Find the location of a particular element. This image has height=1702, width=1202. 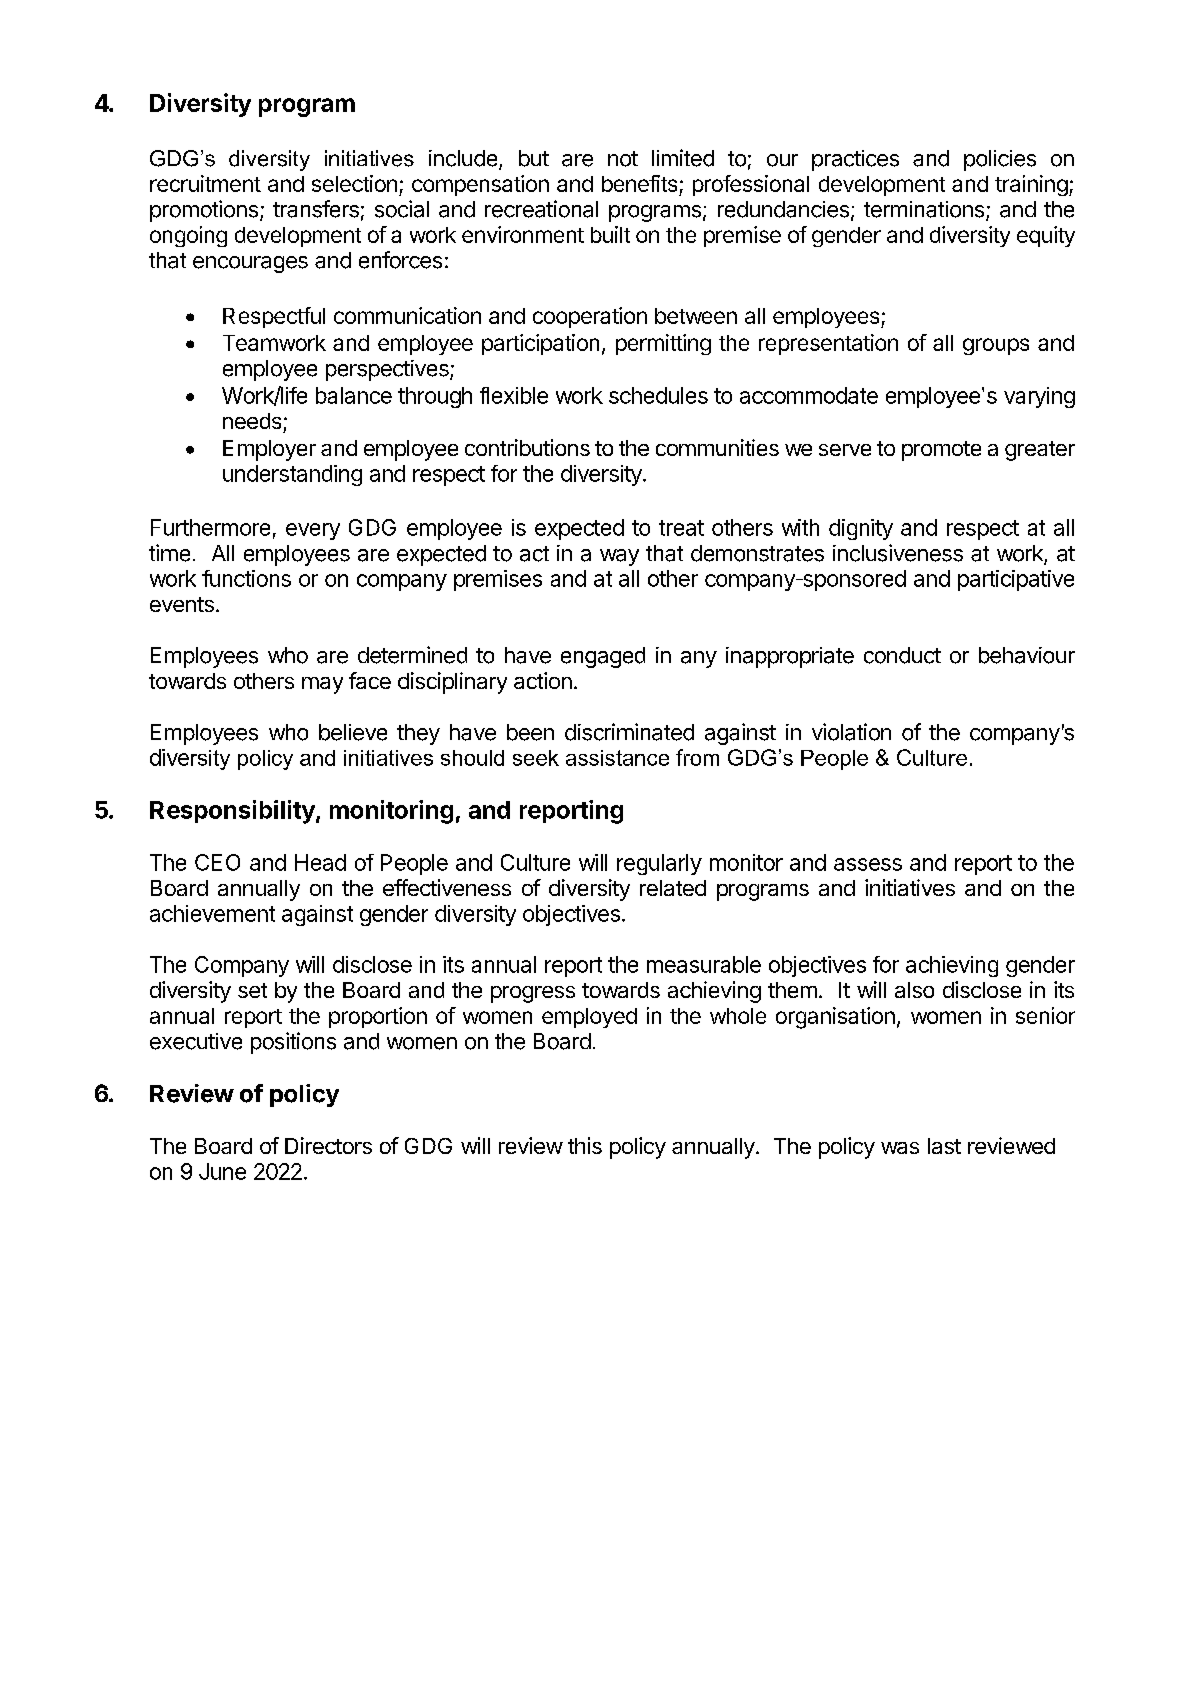

last is located at coordinates (944, 1146).
